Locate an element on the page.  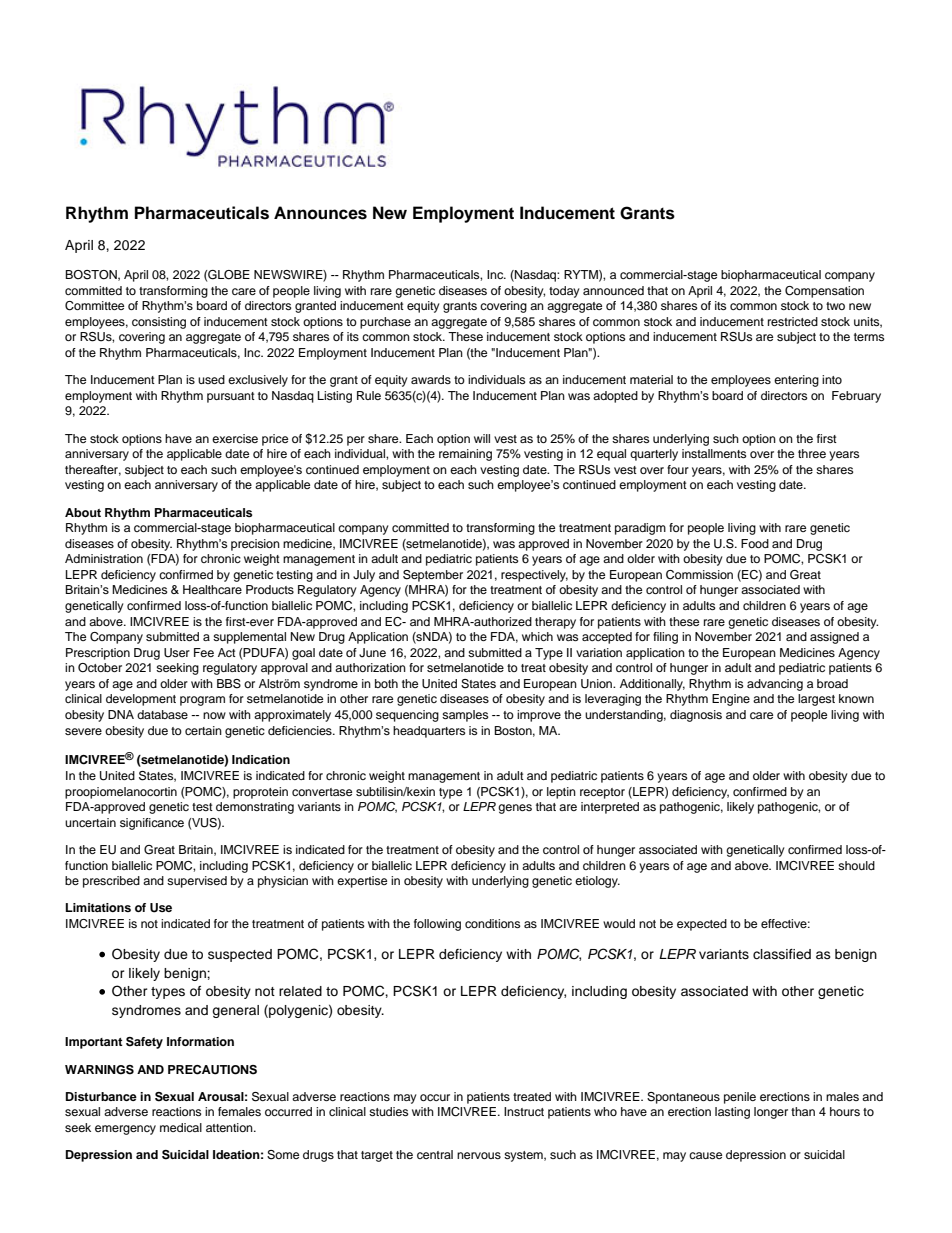
exercise is located at coordinates (235, 438).
